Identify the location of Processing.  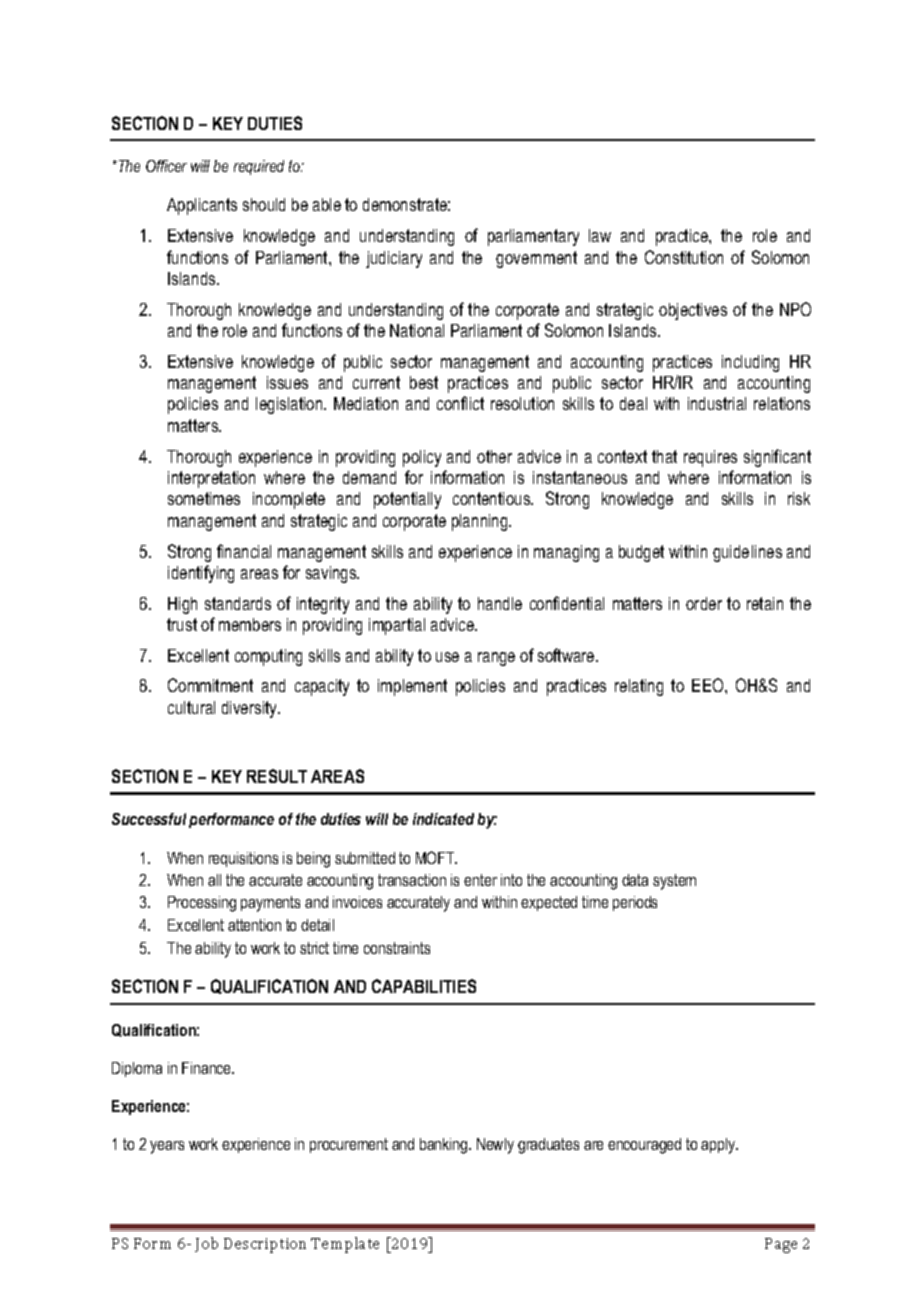
(202, 904).
